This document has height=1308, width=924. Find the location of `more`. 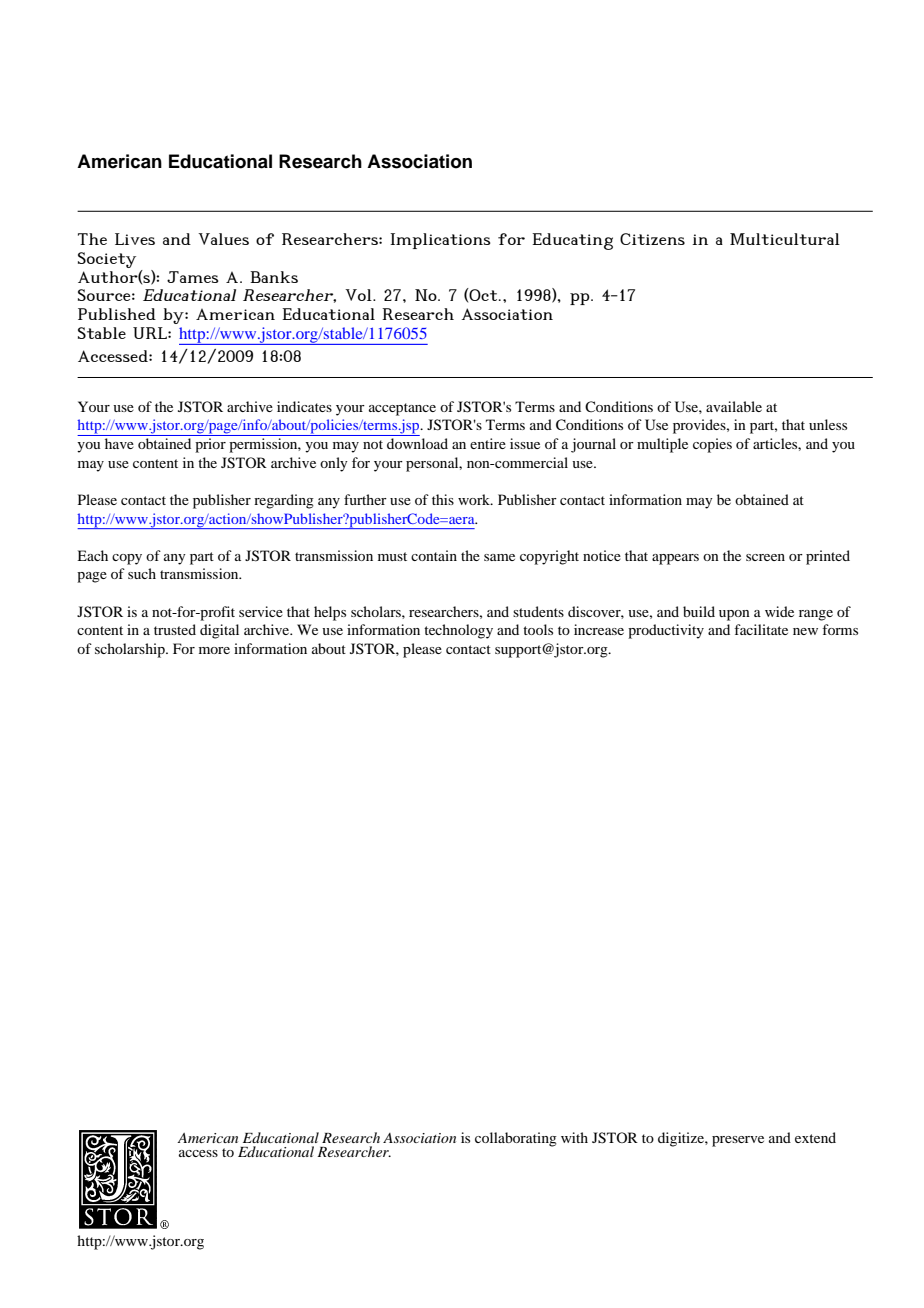

more is located at coordinates (214, 650).
